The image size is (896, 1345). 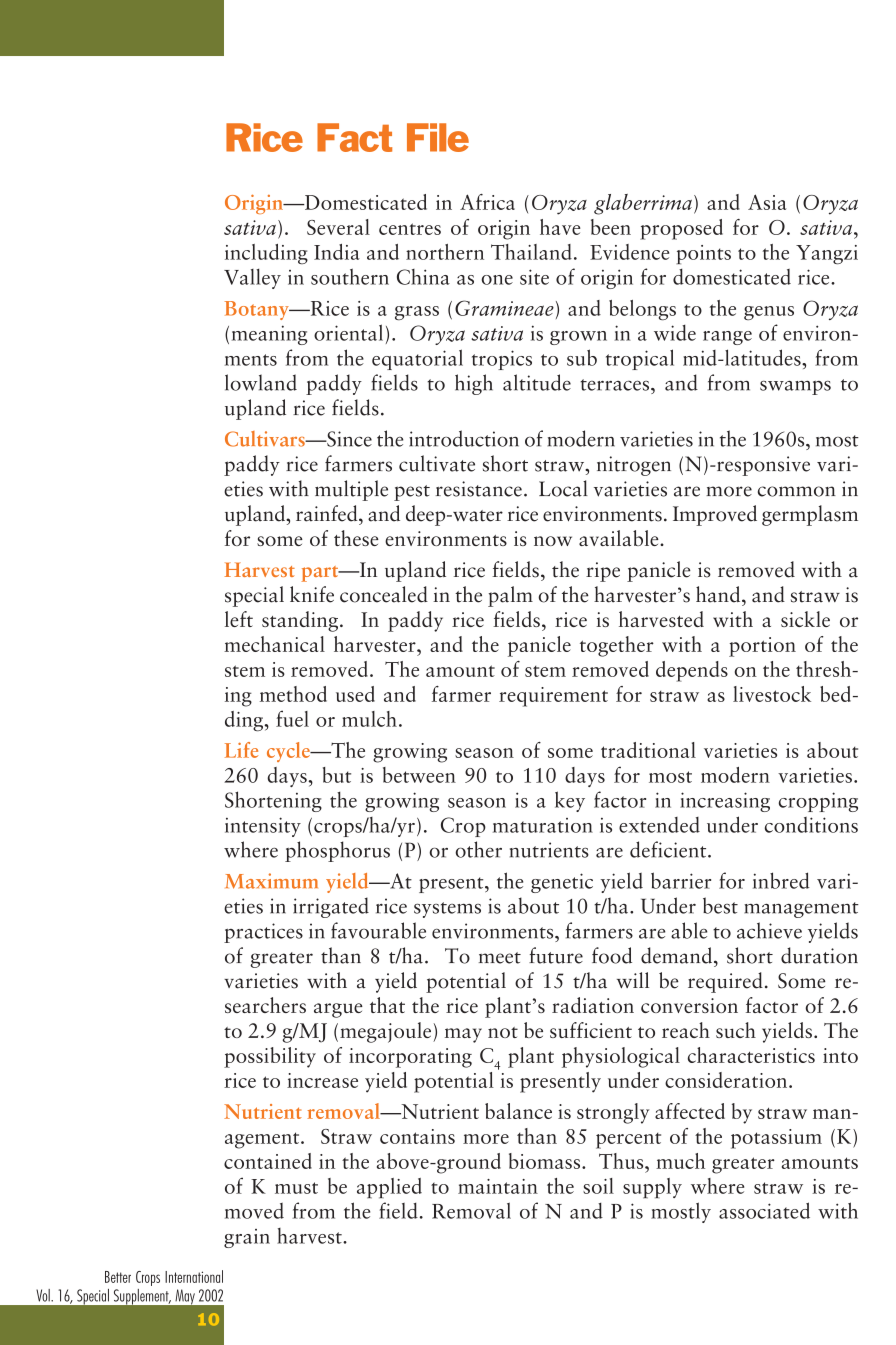 I want to click on required, so click(x=725, y=982).
